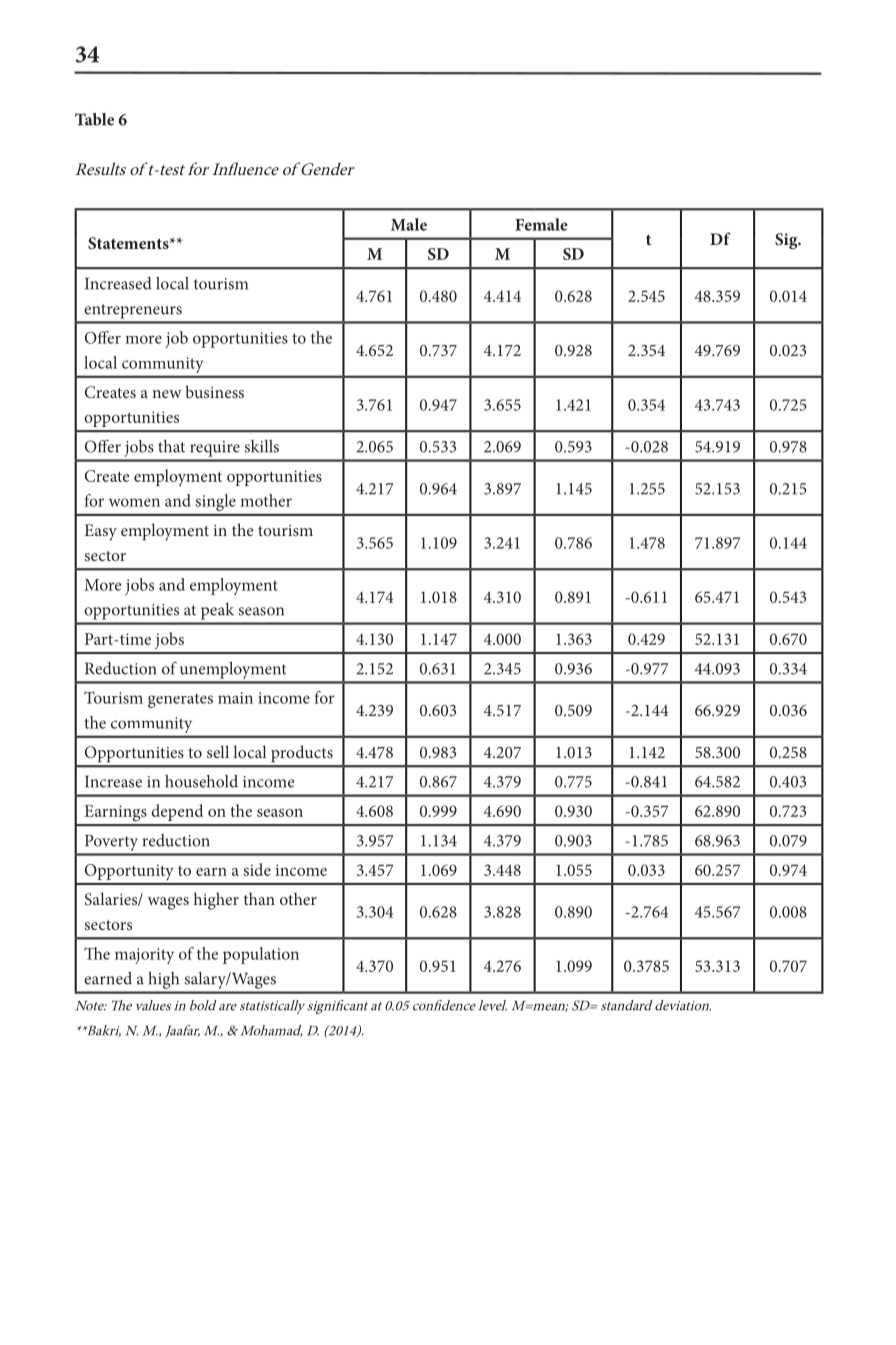 The image size is (896, 1345). I want to click on business, so click(214, 391).
